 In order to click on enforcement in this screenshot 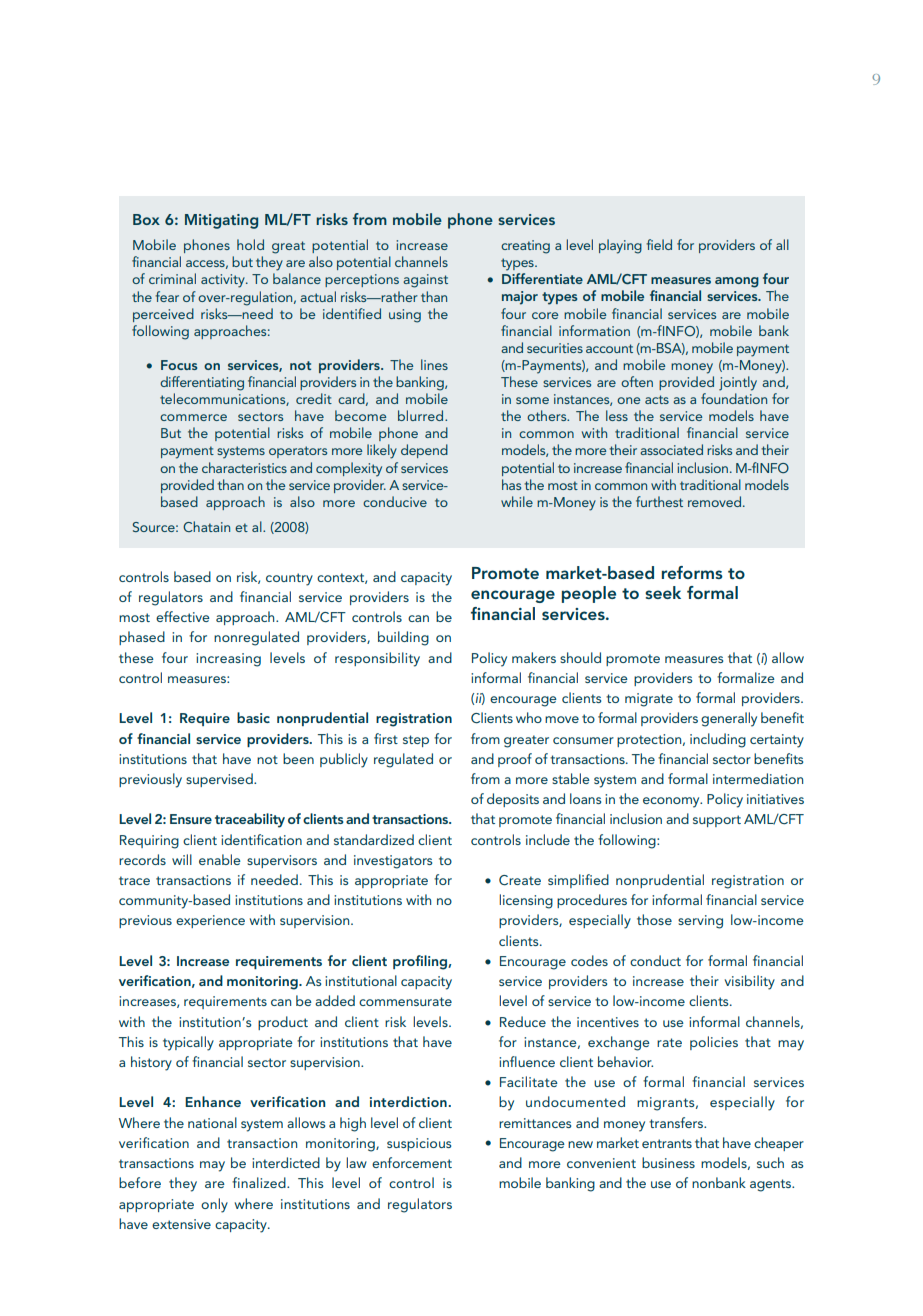, I will do `click(412, 1162)`.
